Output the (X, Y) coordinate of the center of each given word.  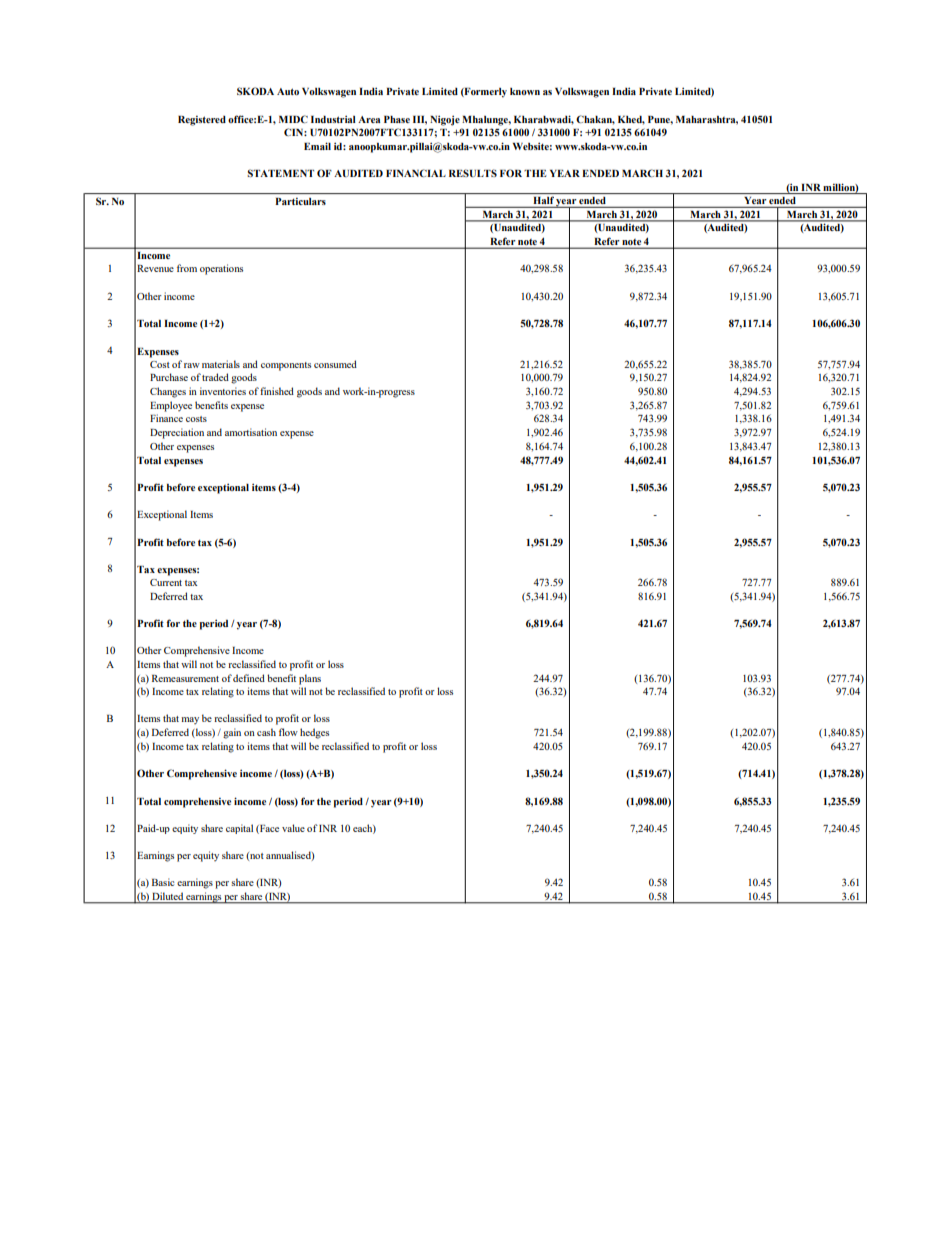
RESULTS (473, 173)
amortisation (251, 432)
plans (310, 679)
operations (221, 269)
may (190, 721)
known (525, 91)
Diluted (168, 896)
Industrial (333, 119)
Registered (202, 121)
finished (277, 391)
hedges (314, 733)
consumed (335, 364)
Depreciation (177, 433)
